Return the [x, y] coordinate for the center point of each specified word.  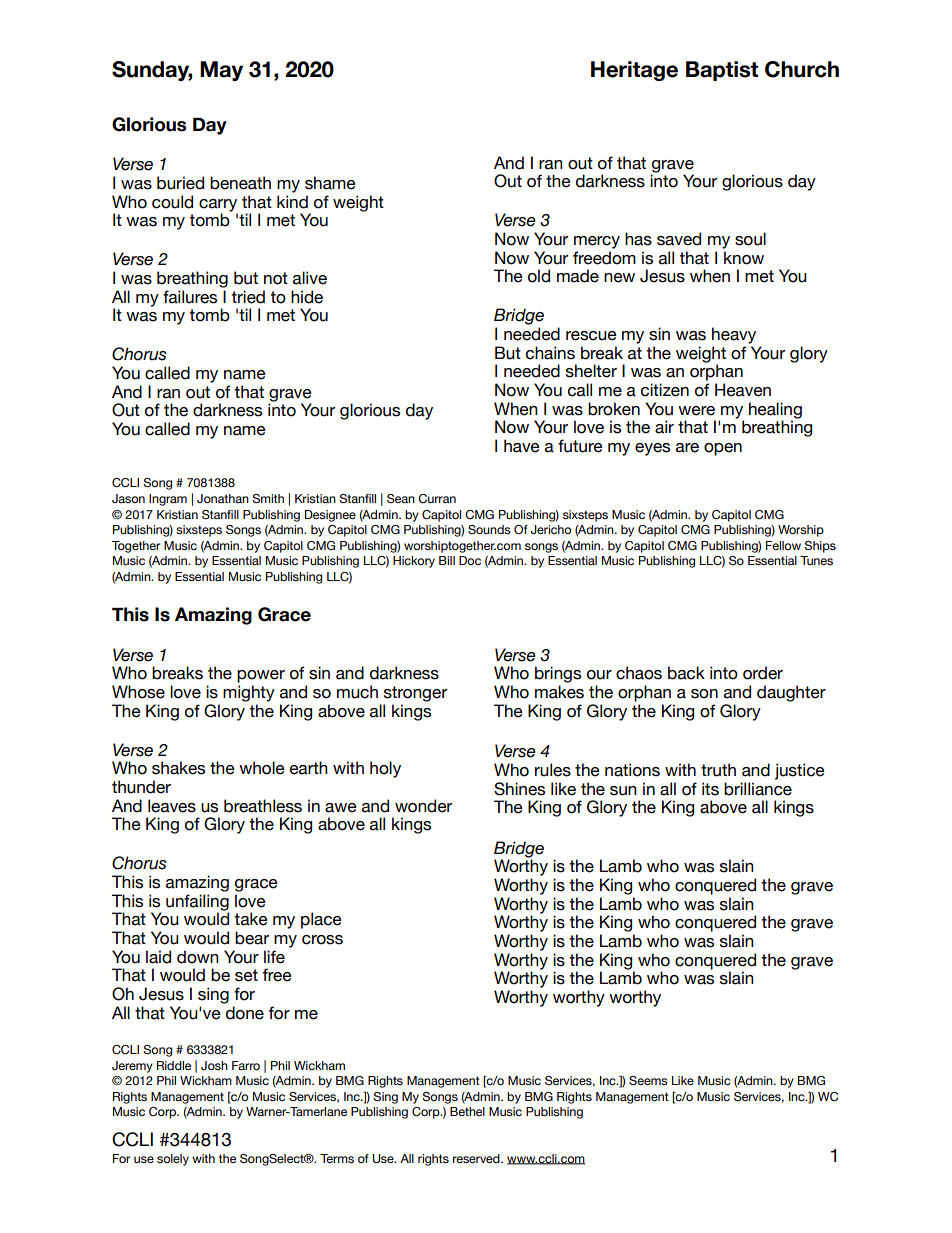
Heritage [634, 71]
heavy [734, 335]
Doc [470, 560]
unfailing [197, 903]
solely [173, 1160]
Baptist [722, 71]
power [261, 676]
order [763, 673]
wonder [423, 806]
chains [550, 353]
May [221, 71]
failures [190, 297]
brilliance [758, 789]
